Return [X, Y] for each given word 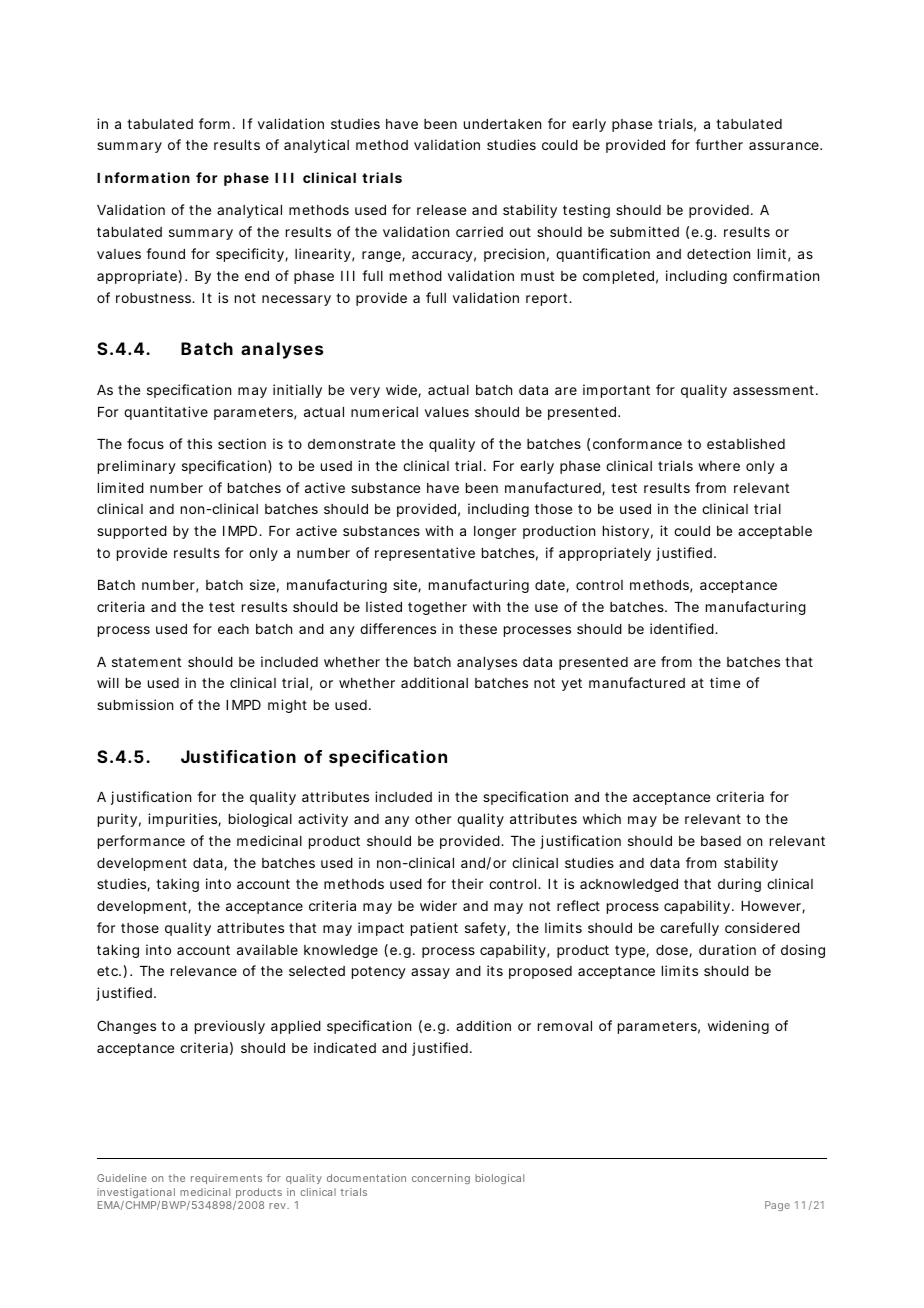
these [478, 629]
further [719, 144]
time [725, 682]
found [165, 253]
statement [146, 662]
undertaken [502, 124]
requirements [226, 1179]
